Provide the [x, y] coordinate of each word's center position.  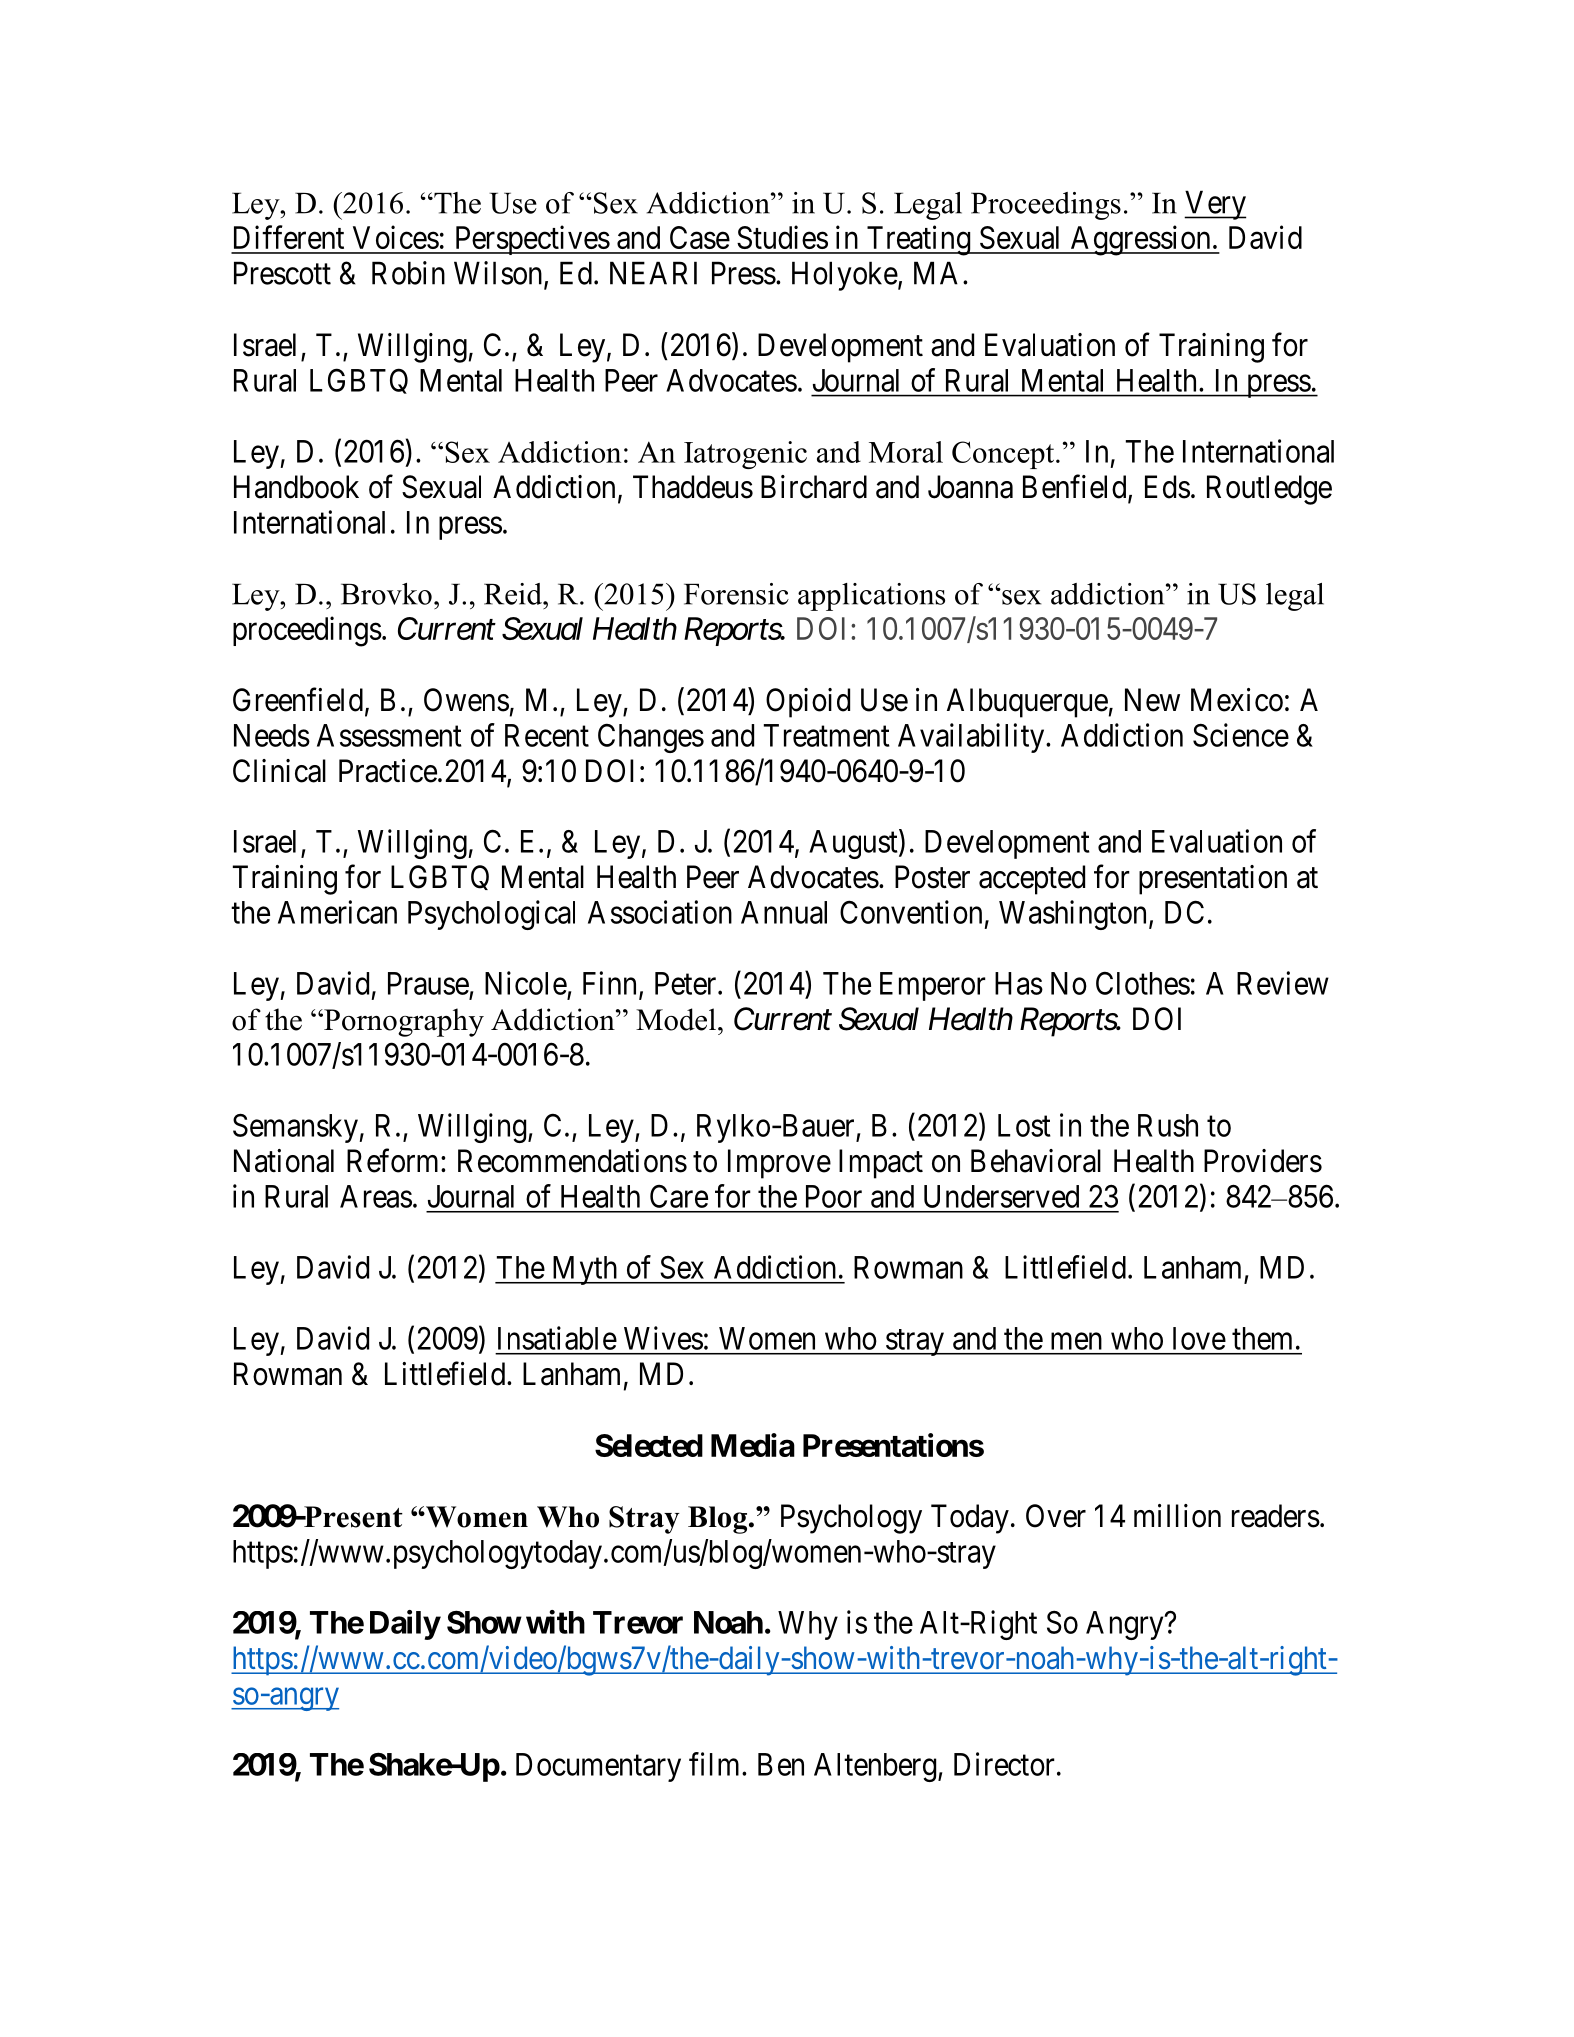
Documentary [598, 1767]
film [716, 1764]
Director [1004, 1764]
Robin [408, 273]
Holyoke [845, 276]
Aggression [1140, 240]
